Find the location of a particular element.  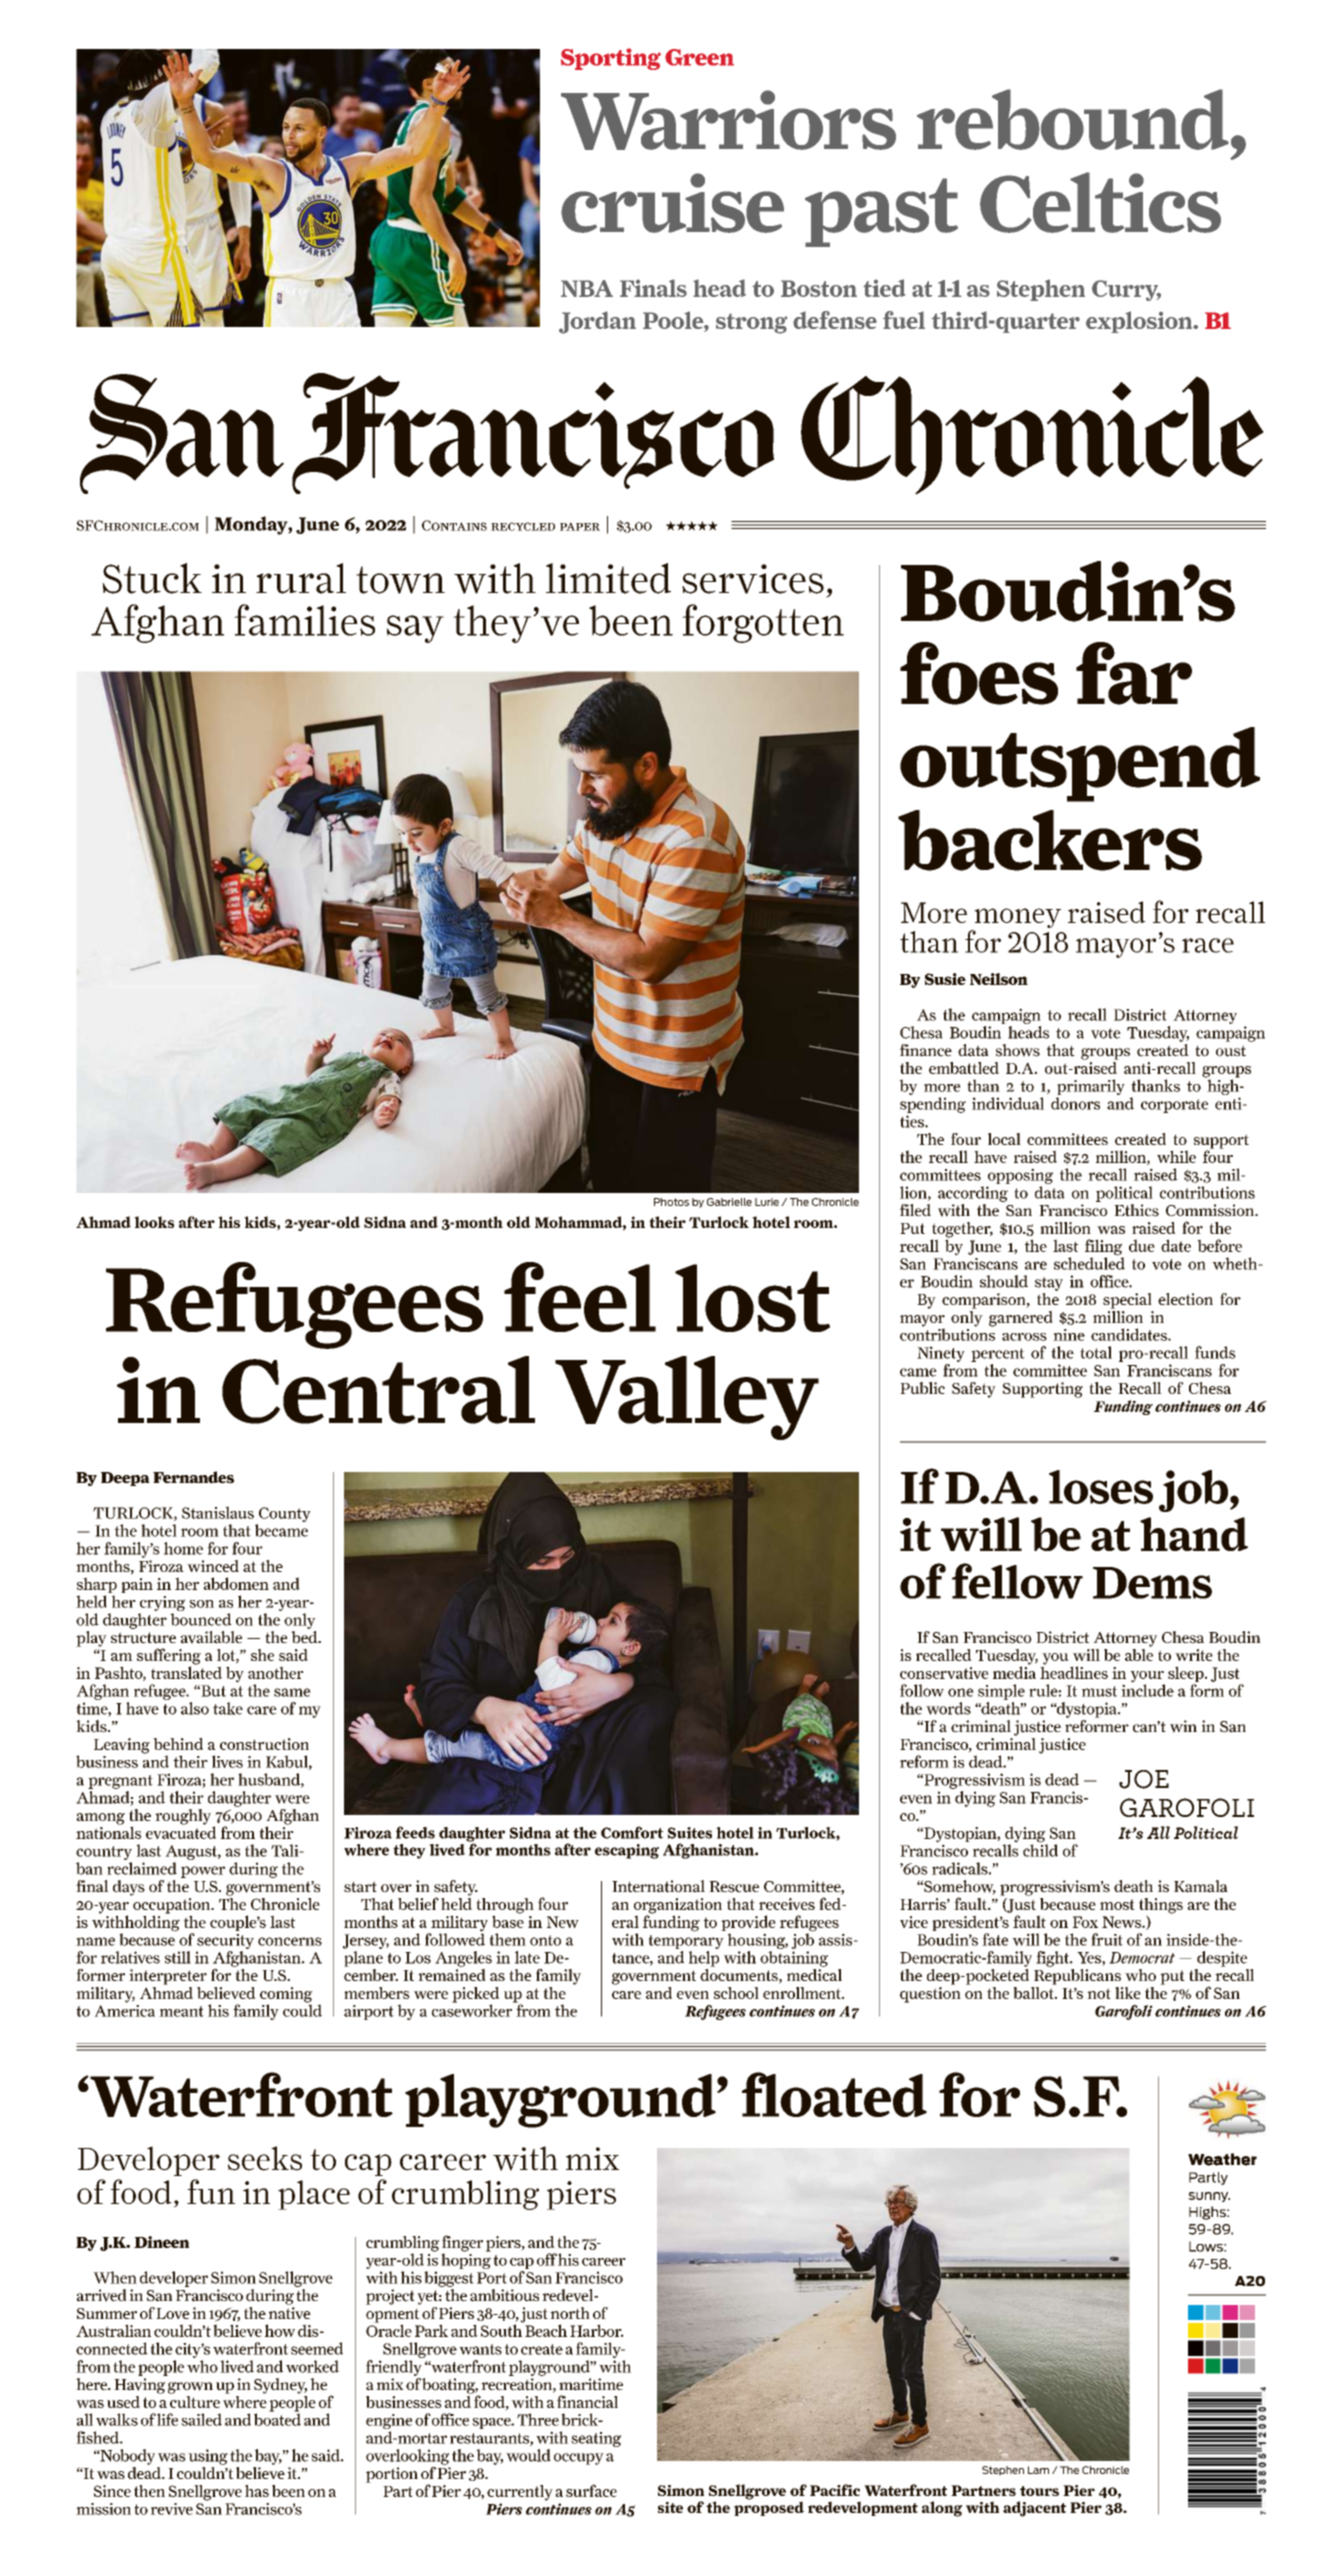

site is located at coordinates (670, 2507).
